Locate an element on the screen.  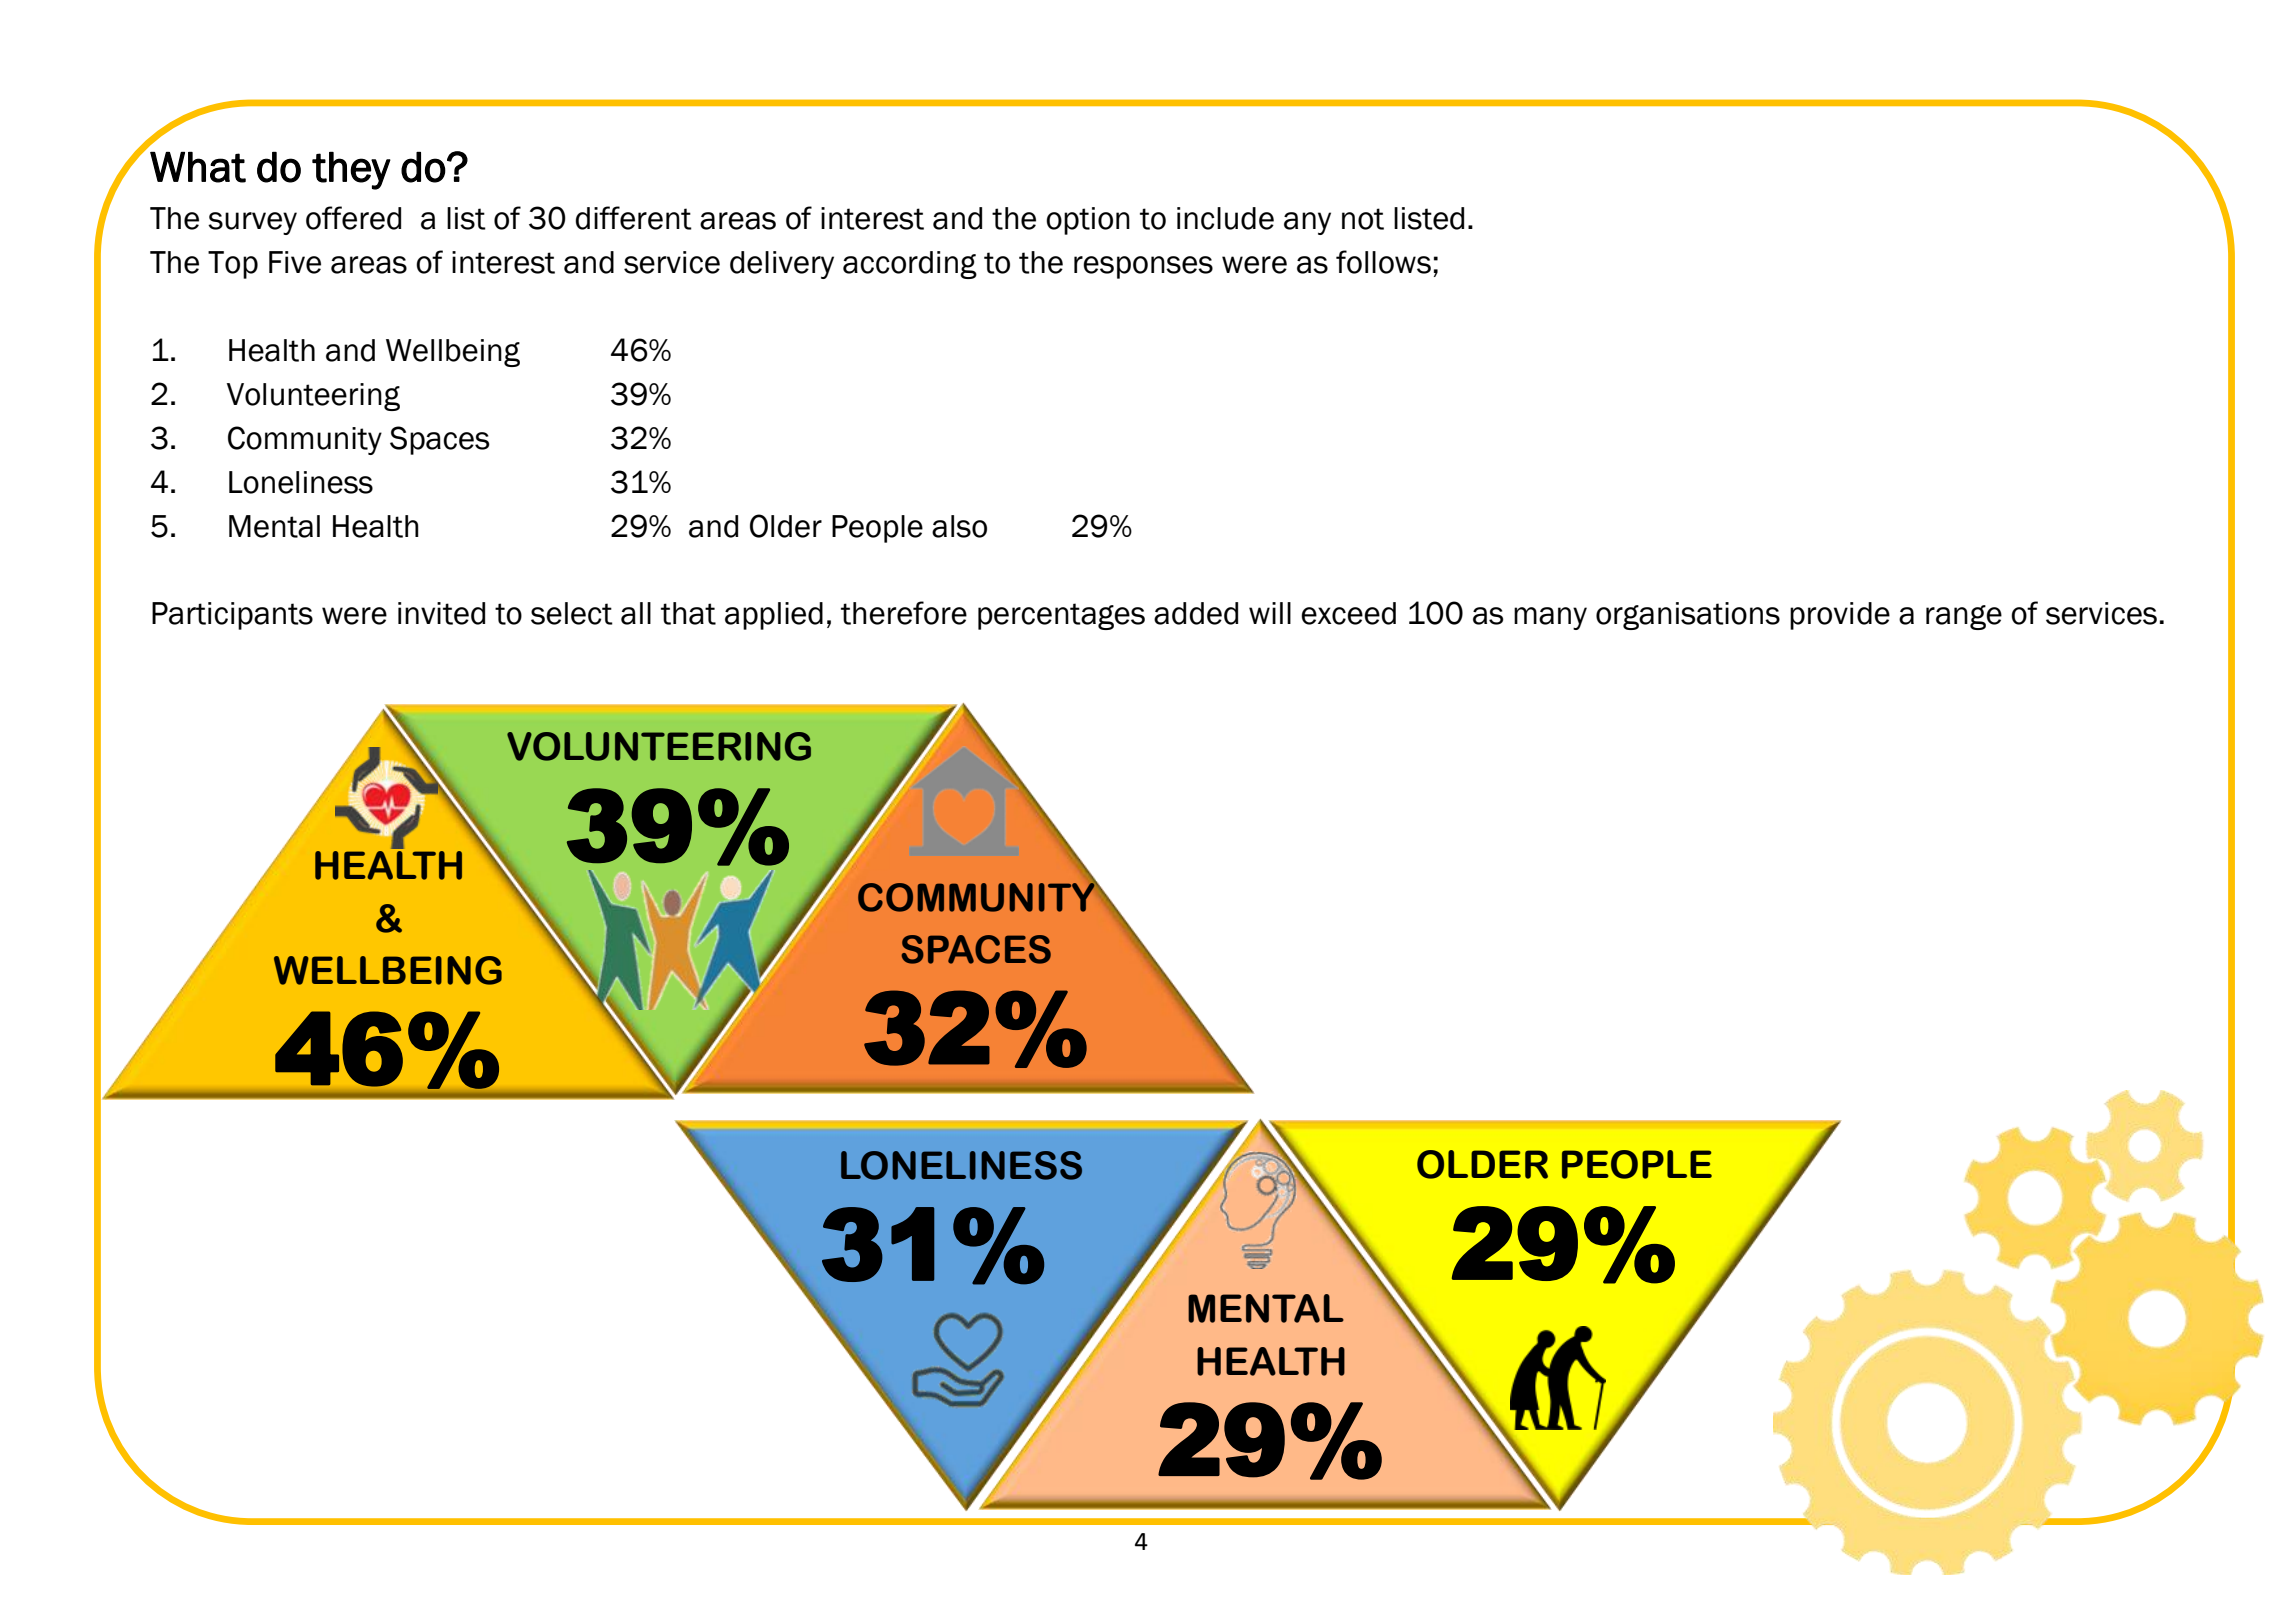
they is located at coordinates (351, 170).
